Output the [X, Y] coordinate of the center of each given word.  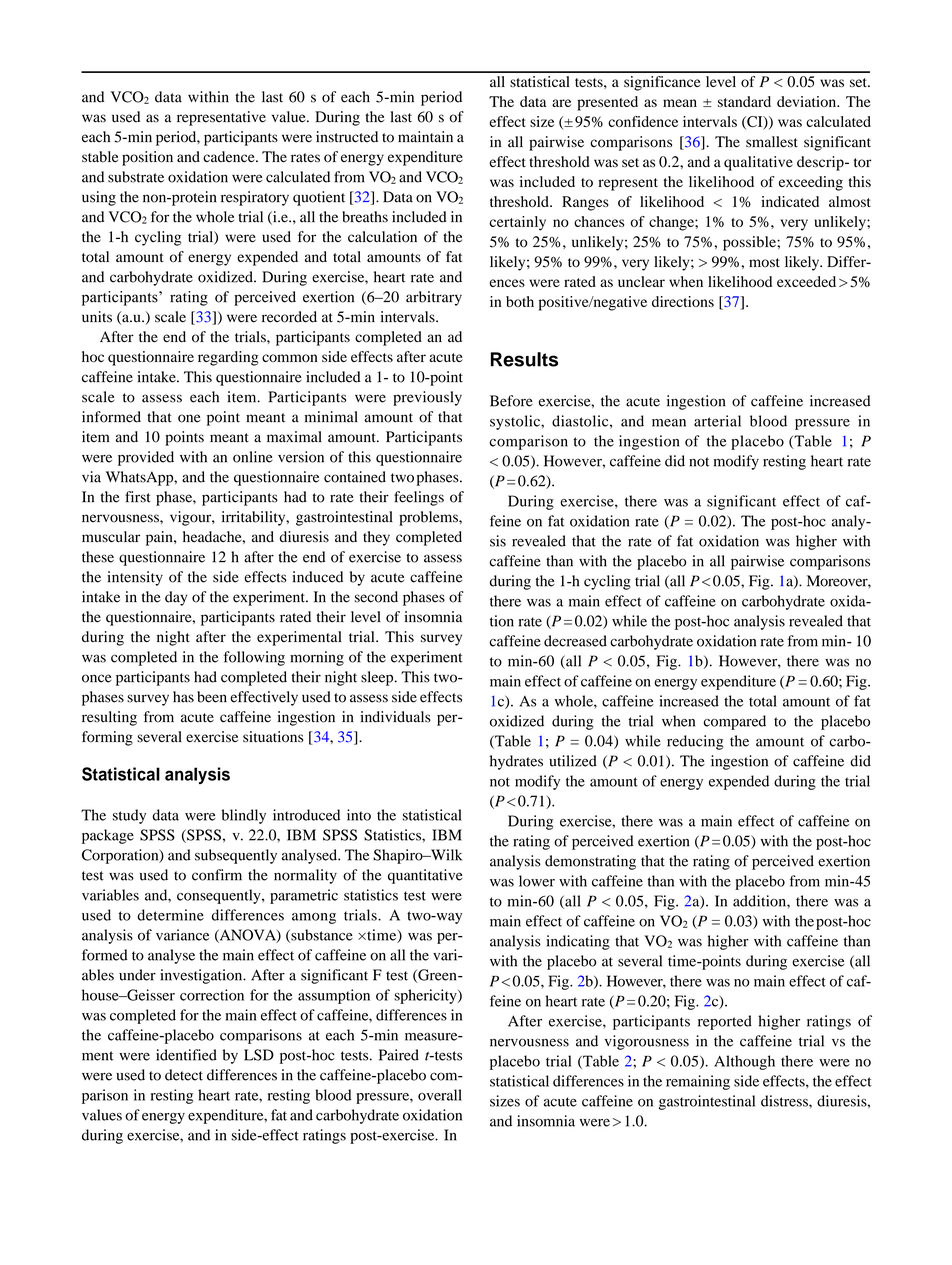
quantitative [425, 876]
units [97, 317]
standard [744, 101]
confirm [217, 875]
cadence [230, 156]
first [138, 497]
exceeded [806, 281]
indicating [578, 942]
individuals [395, 717]
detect [184, 1075]
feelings [419, 498]
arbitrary [434, 298]
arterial [717, 421]
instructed [347, 137]
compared [735, 722]
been [212, 697]
